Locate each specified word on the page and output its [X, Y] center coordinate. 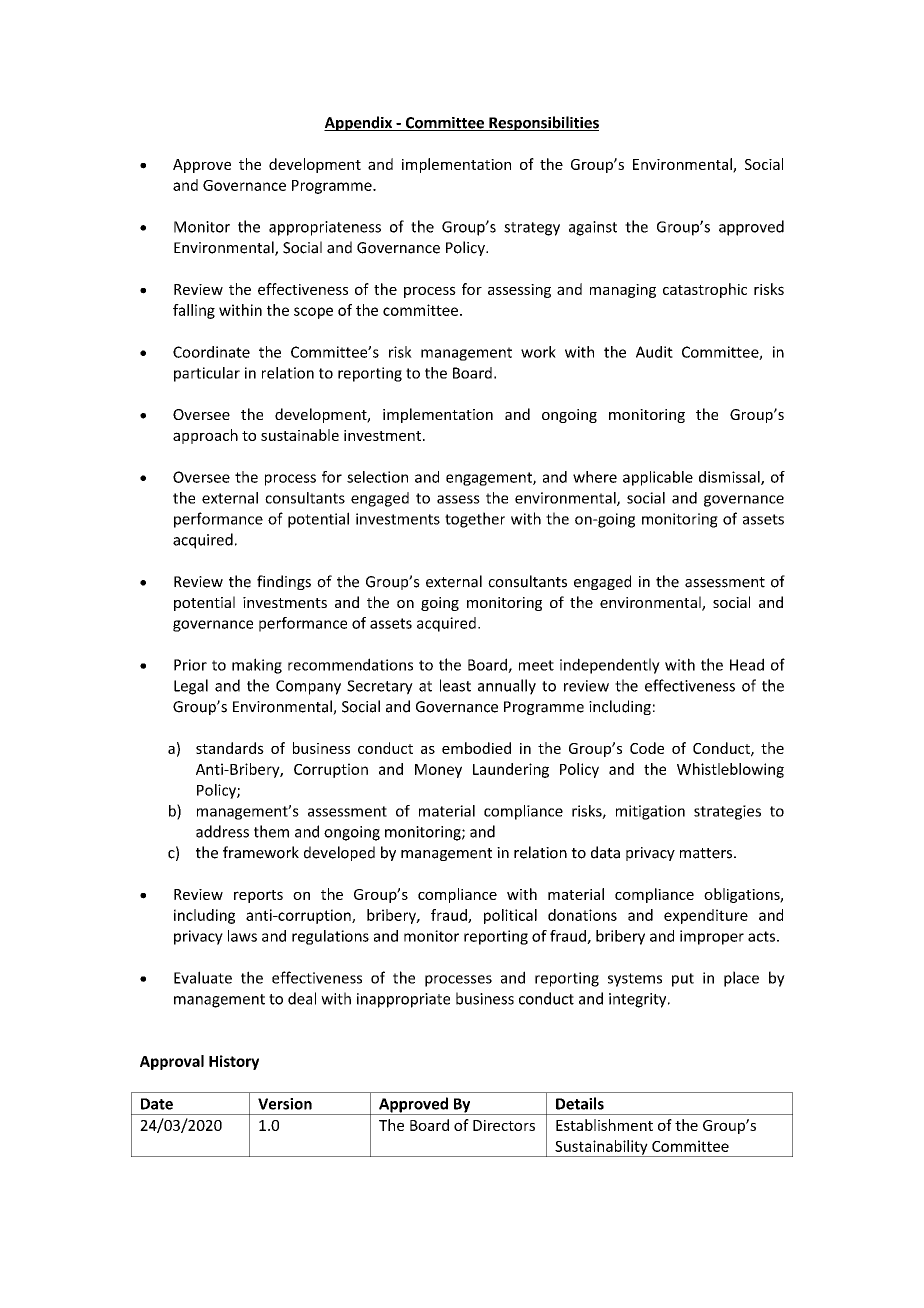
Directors [504, 1125]
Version [285, 1104]
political [510, 916]
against [593, 228]
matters [707, 853]
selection [377, 477]
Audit [654, 352]
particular [207, 374]
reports [258, 896]
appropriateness [325, 228]
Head [747, 664]
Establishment [604, 1125]
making [257, 666]
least [455, 685]
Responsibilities [543, 123]
